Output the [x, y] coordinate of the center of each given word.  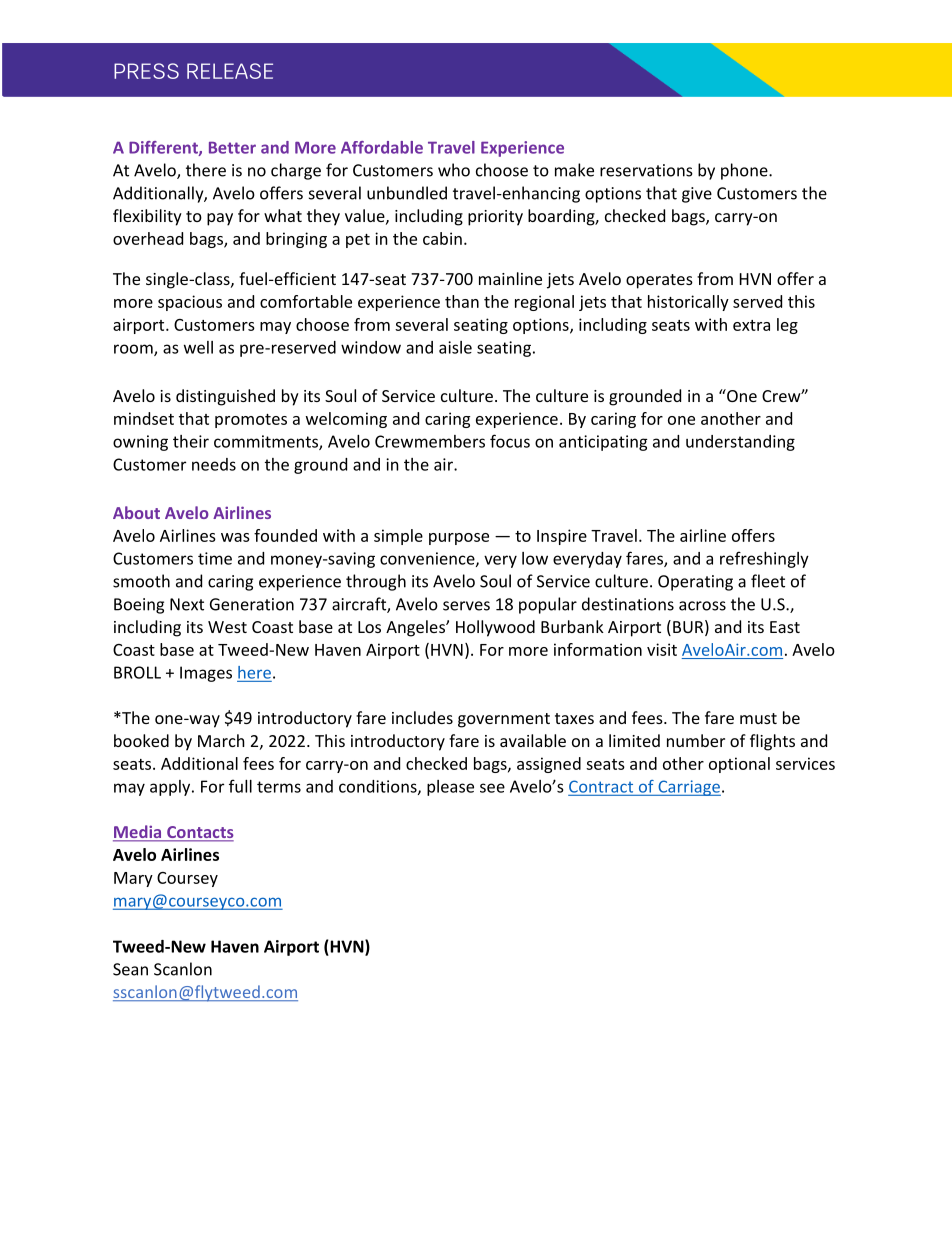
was [235, 537]
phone [745, 171]
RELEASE [230, 71]
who [454, 170]
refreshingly [764, 559]
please [450, 788]
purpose [459, 539]
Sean [130, 969]
